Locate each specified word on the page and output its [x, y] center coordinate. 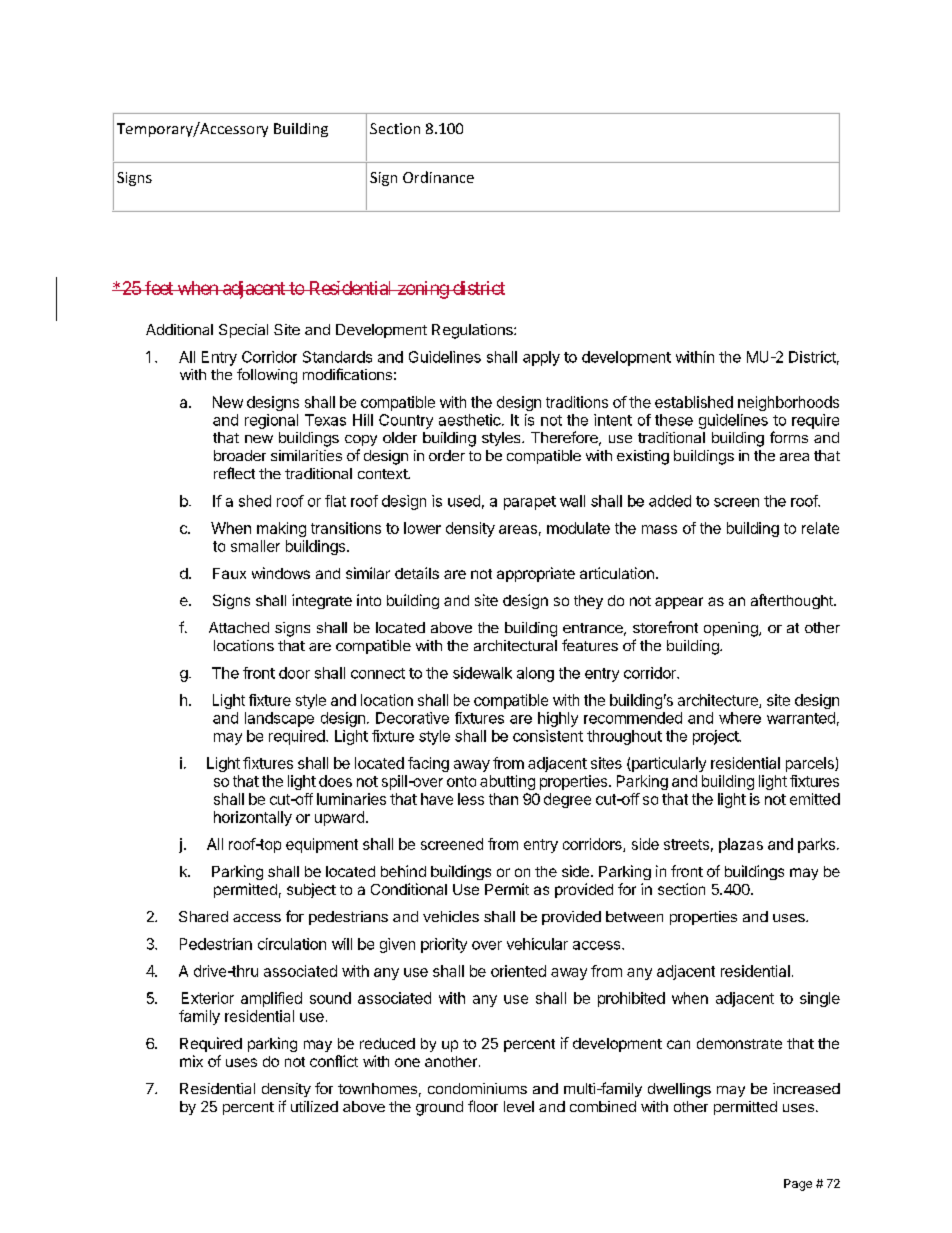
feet [159, 288]
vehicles [451, 916]
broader [240, 455]
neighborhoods [788, 403]
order [447, 455]
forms [789, 437]
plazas [741, 845]
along [535, 674]
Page [798, 1185]
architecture [719, 701]
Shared [203, 916]
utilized [314, 1106]
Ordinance [438, 177]
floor [483, 1106]
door [294, 673]
